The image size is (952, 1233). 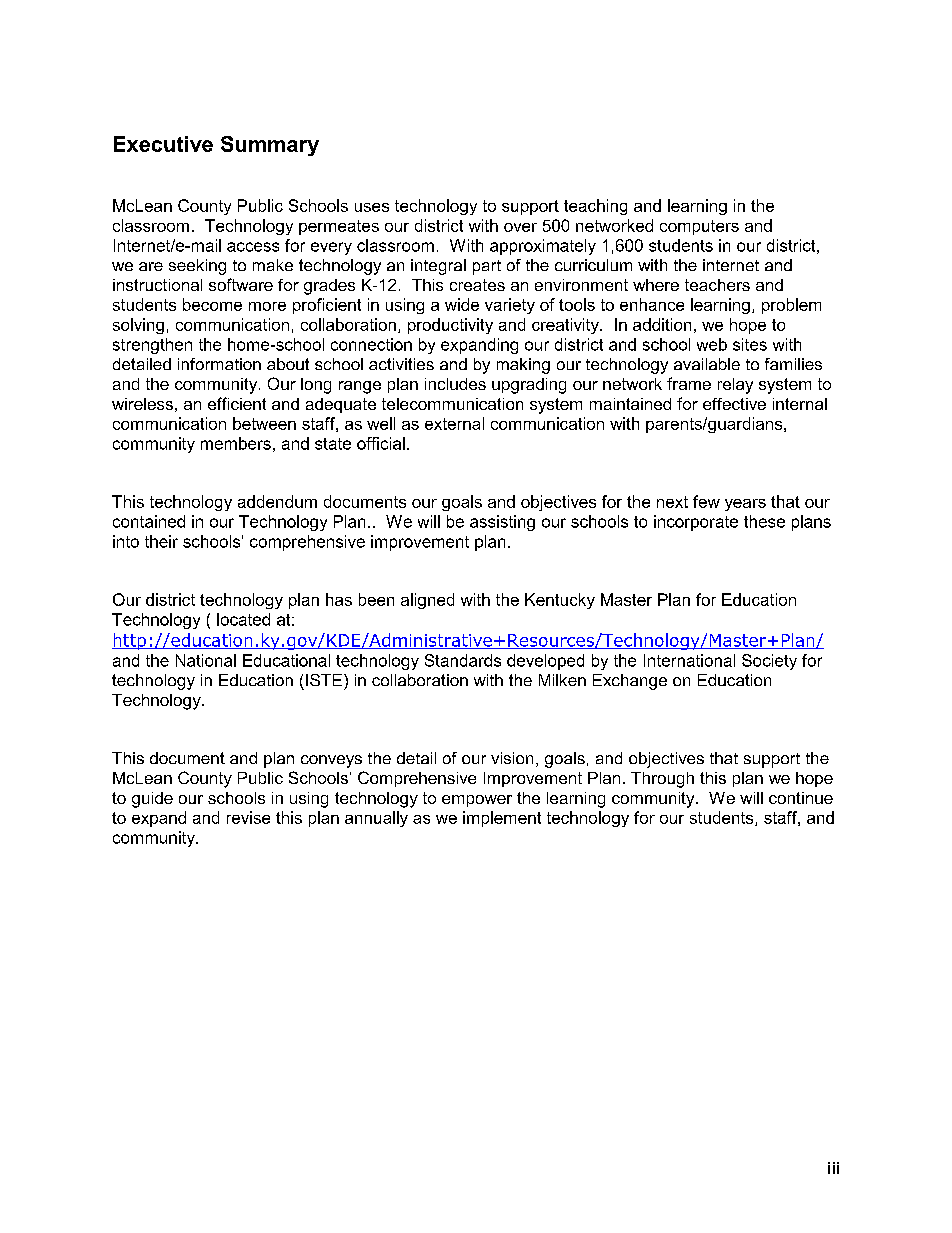 What do you see at coordinates (734, 404) in the image?
I see `effective` at bounding box center [734, 404].
